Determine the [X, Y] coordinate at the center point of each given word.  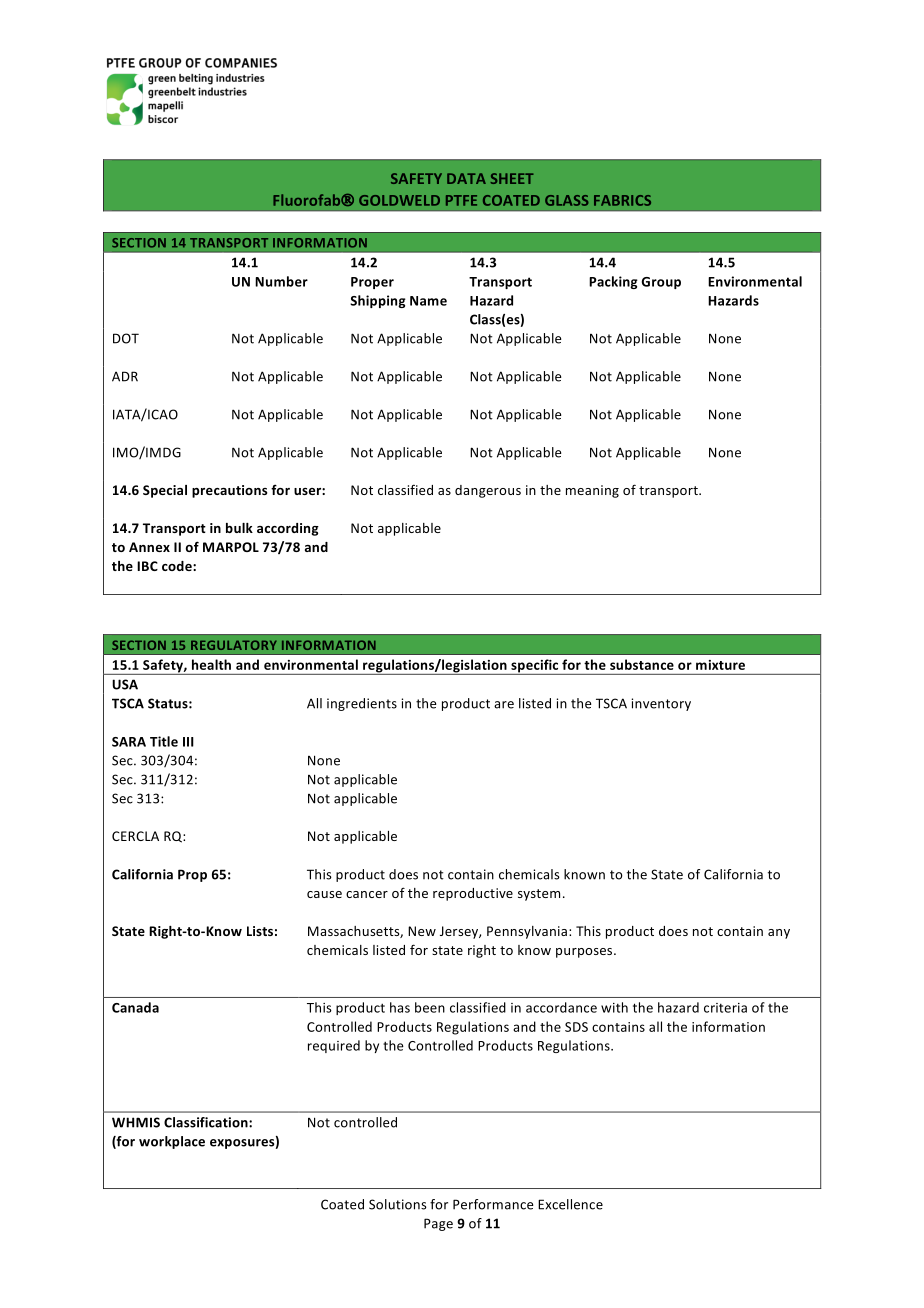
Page [438, 1224]
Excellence [570, 1204]
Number [281, 281]
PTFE [461, 200]
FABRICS [622, 200]
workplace [172, 1142]
